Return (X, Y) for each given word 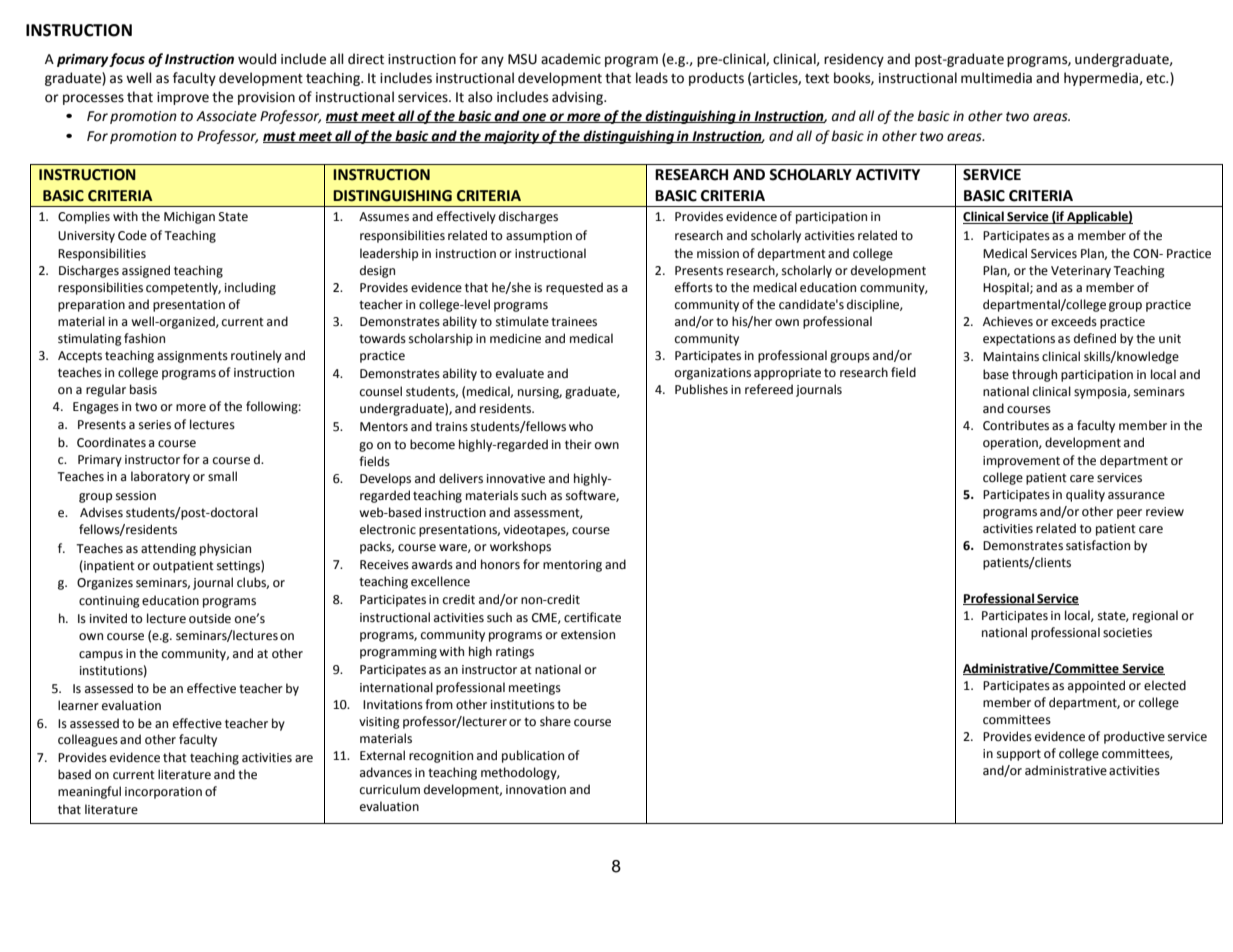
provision (266, 98)
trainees (574, 322)
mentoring (572, 566)
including (250, 288)
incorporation (163, 793)
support (1019, 755)
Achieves (1008, 321)
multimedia (996, 78)
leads (652, 78)
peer (1129, 514)
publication (533, 756)
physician (225, 549)
